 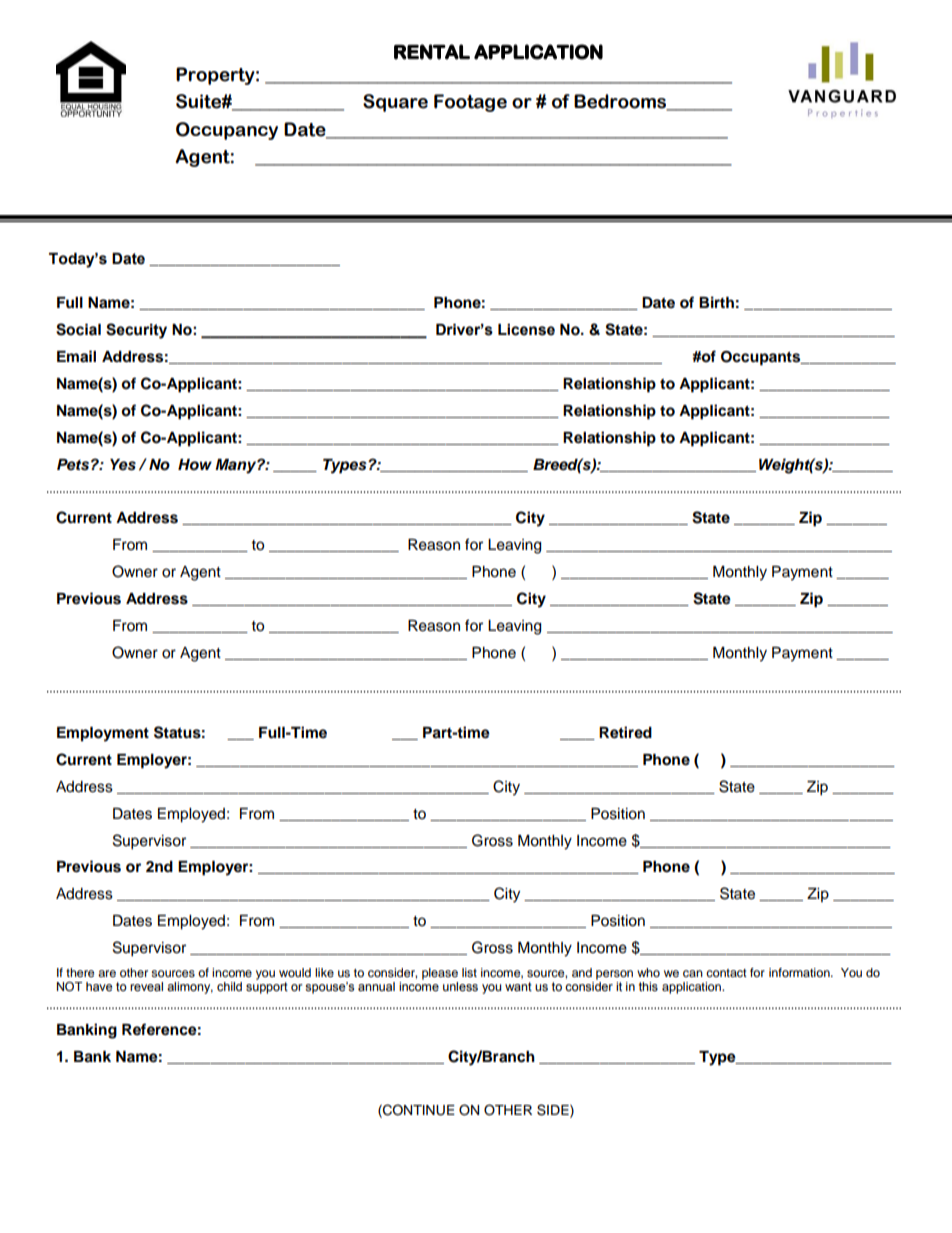 What do you see at coordinates (716, 302) in the image?
I see `Birth` at bounding box center [716, 302].
